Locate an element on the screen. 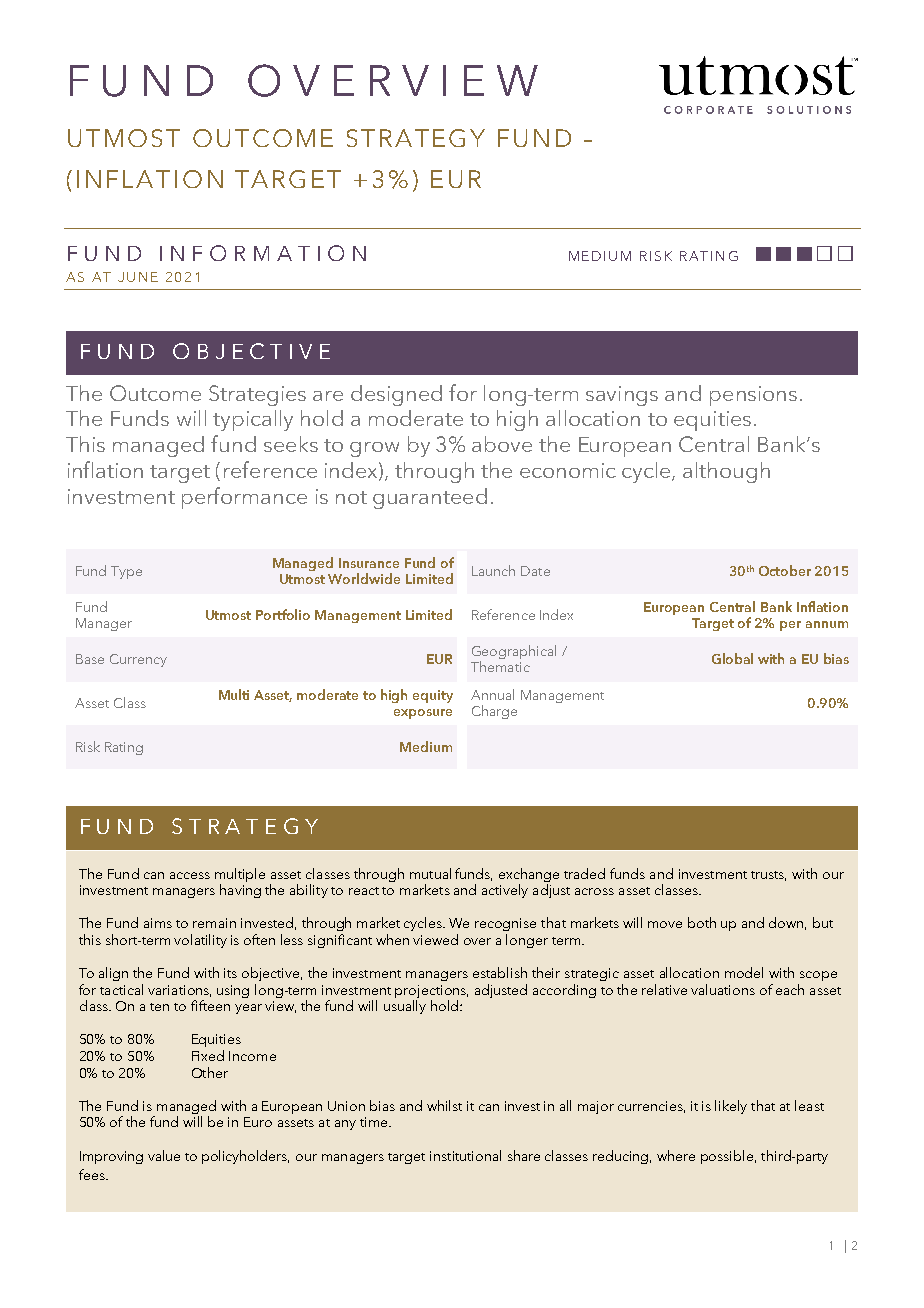  where is located at coordinates (676, 1155).
